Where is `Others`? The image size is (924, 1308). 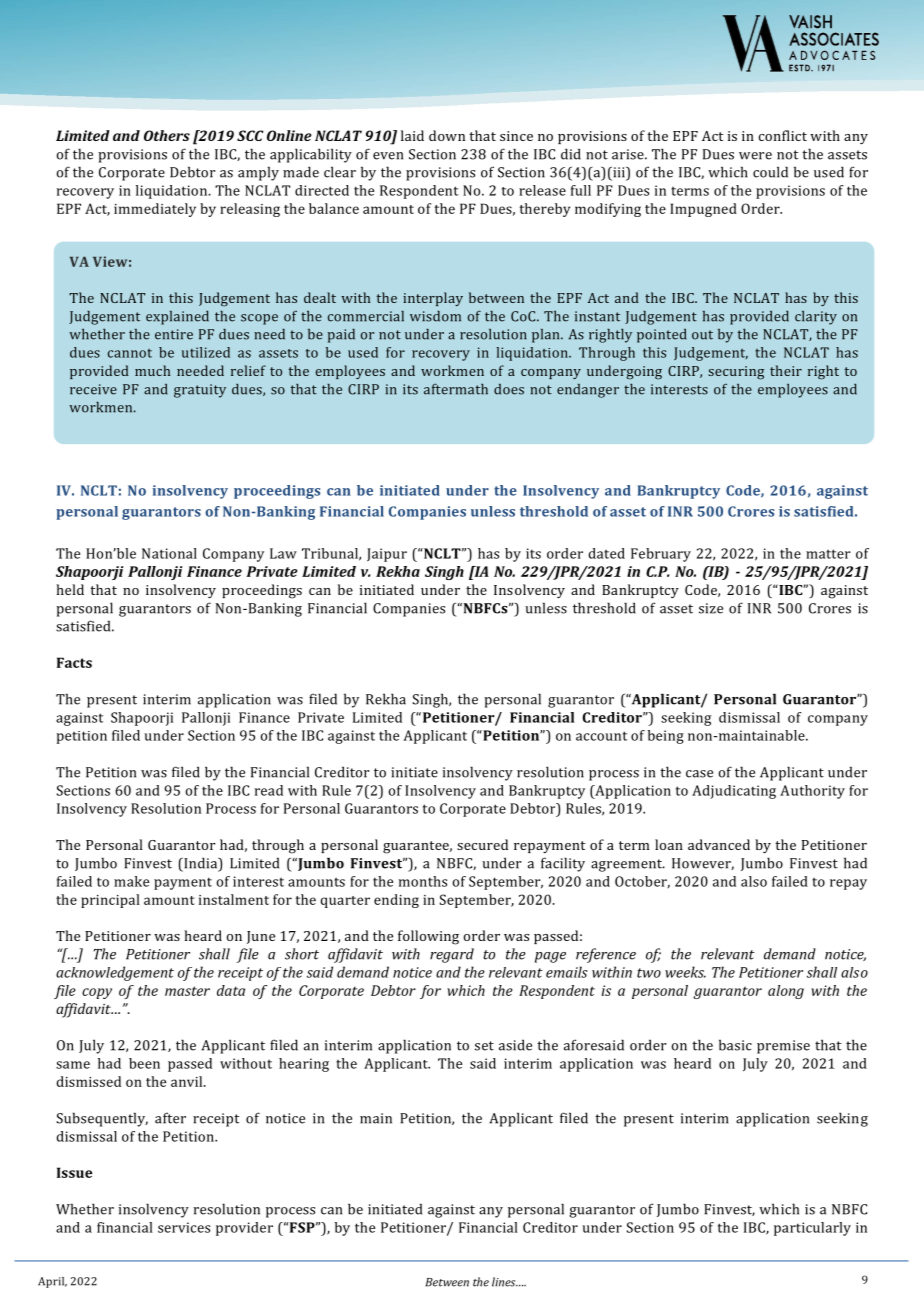
Others is located at coordinates (167, 135).
